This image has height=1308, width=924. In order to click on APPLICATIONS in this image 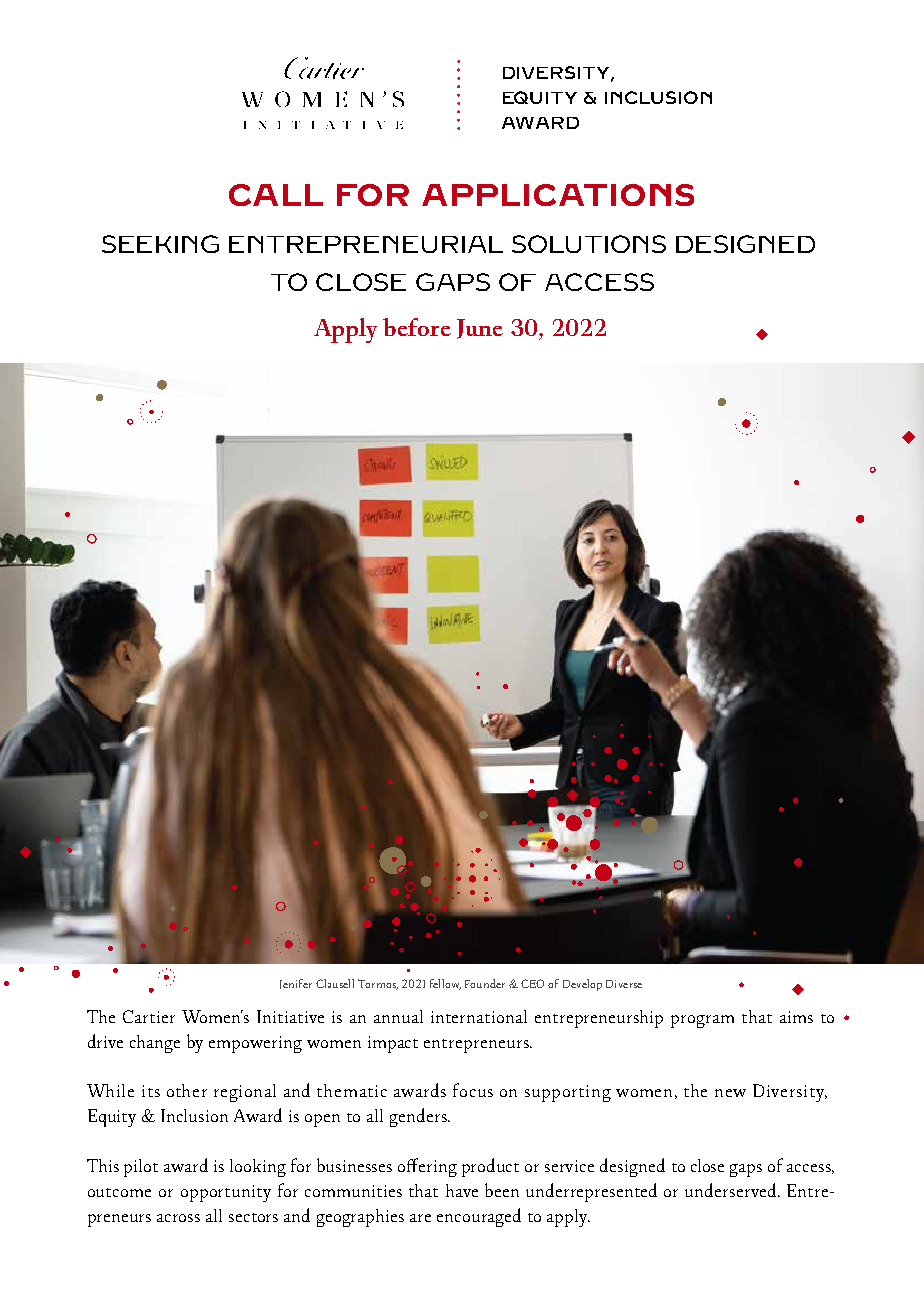, I will do `click(558, 195)`.
